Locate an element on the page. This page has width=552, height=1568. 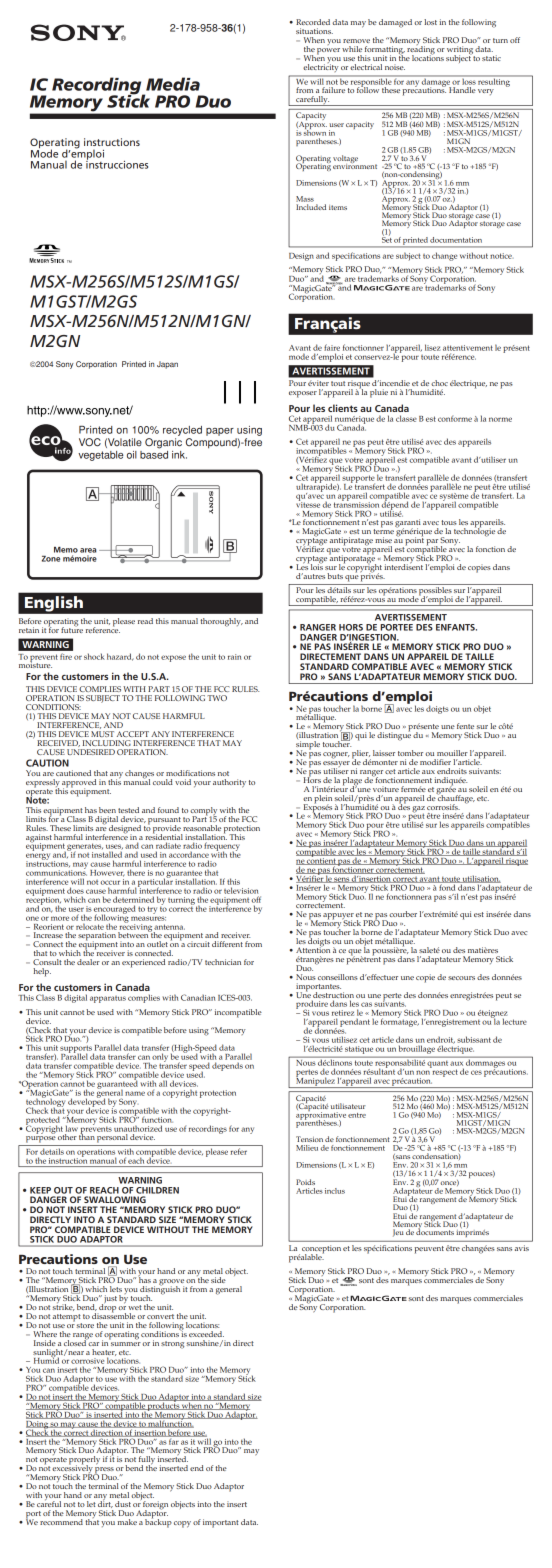
authority is located at coordinates (229, 783).
